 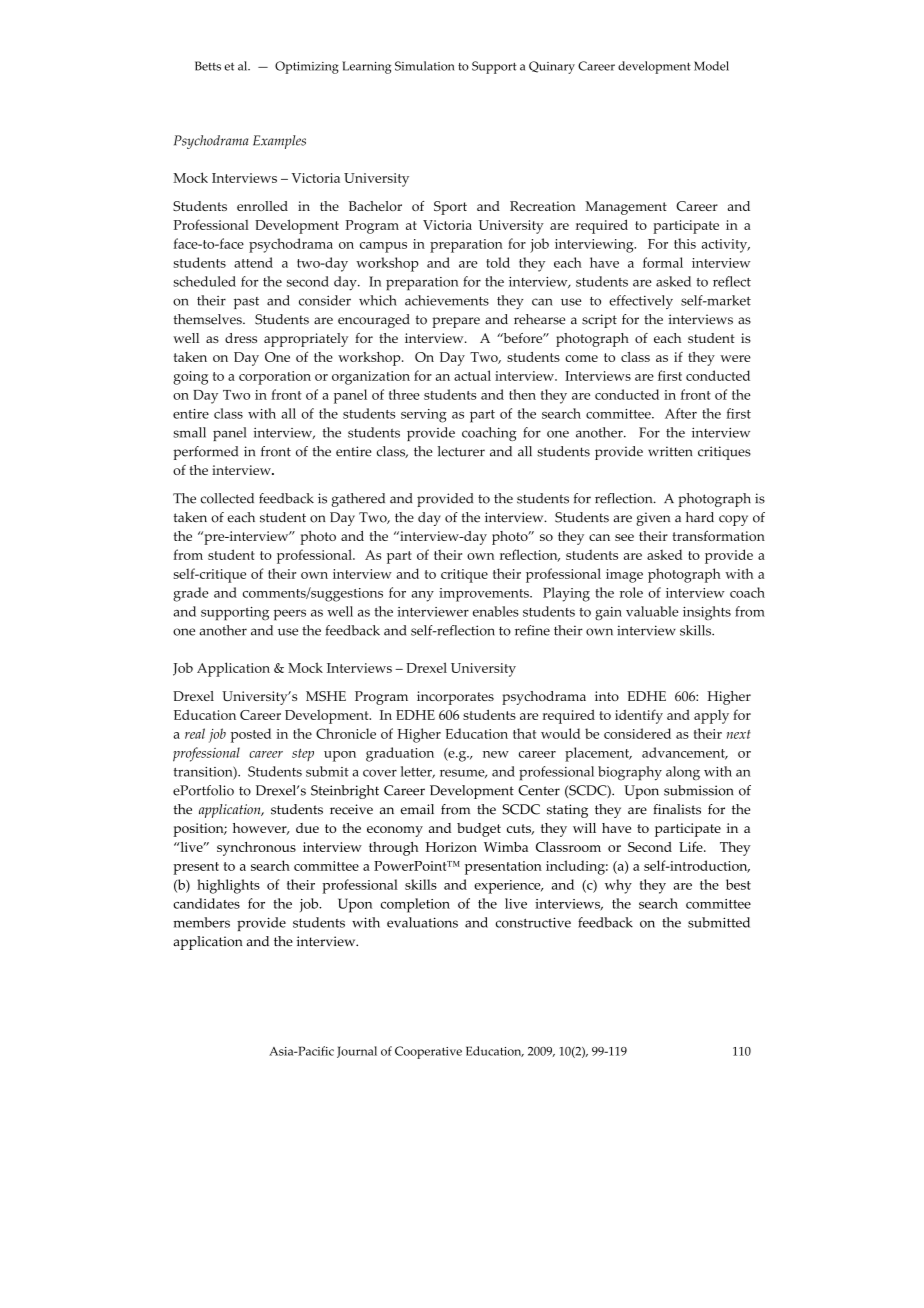 I want to click on corporation, so click(x=275, y=378).
